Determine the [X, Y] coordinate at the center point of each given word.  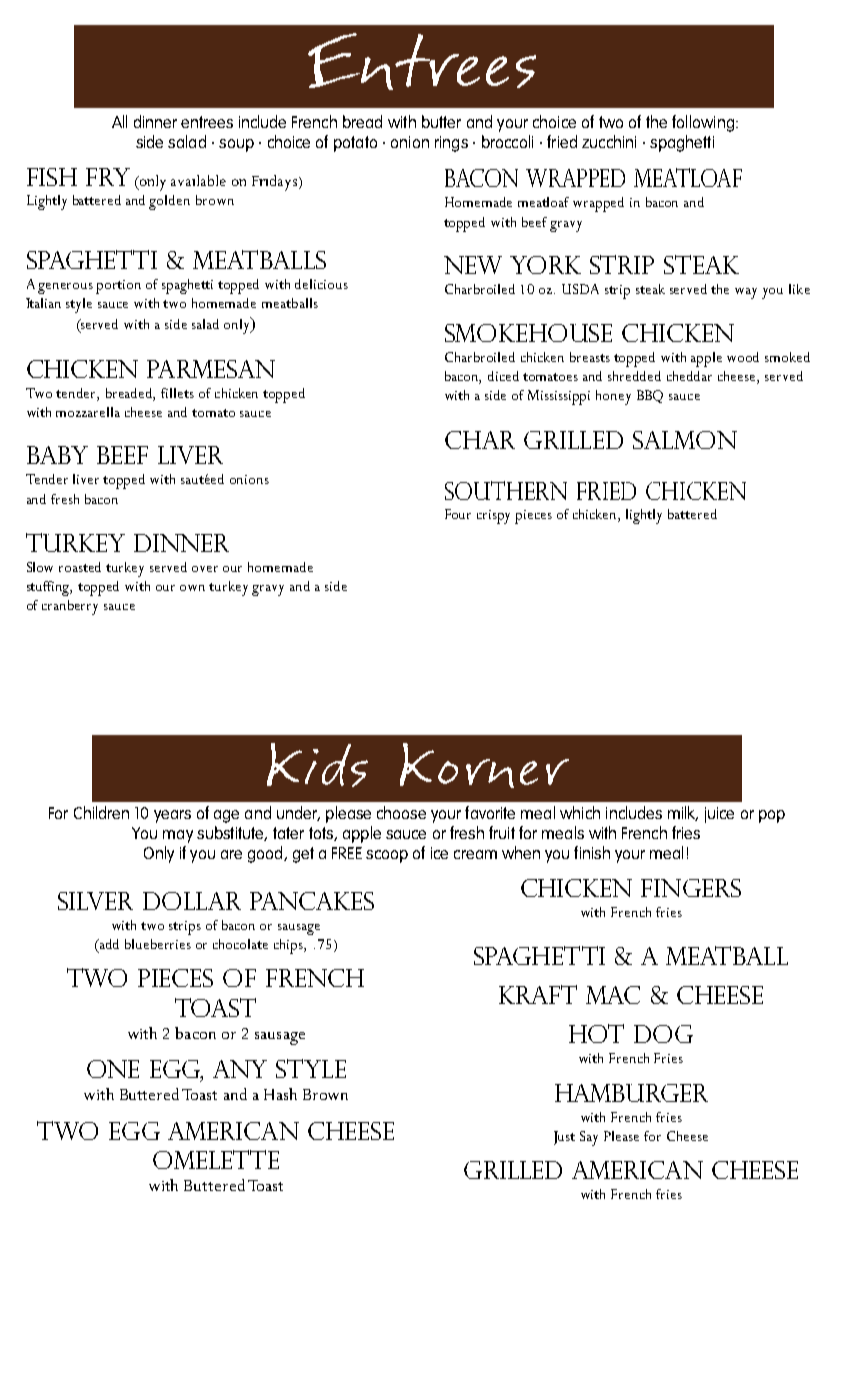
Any [240, 1069]
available [198, 180]
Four [458, 514]
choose [401, 812]
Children [101, 812]
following [703, 123]
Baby [57, 455]
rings [451, 144]
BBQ [650, 396]
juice [719, 815]
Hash [280, 1094]
